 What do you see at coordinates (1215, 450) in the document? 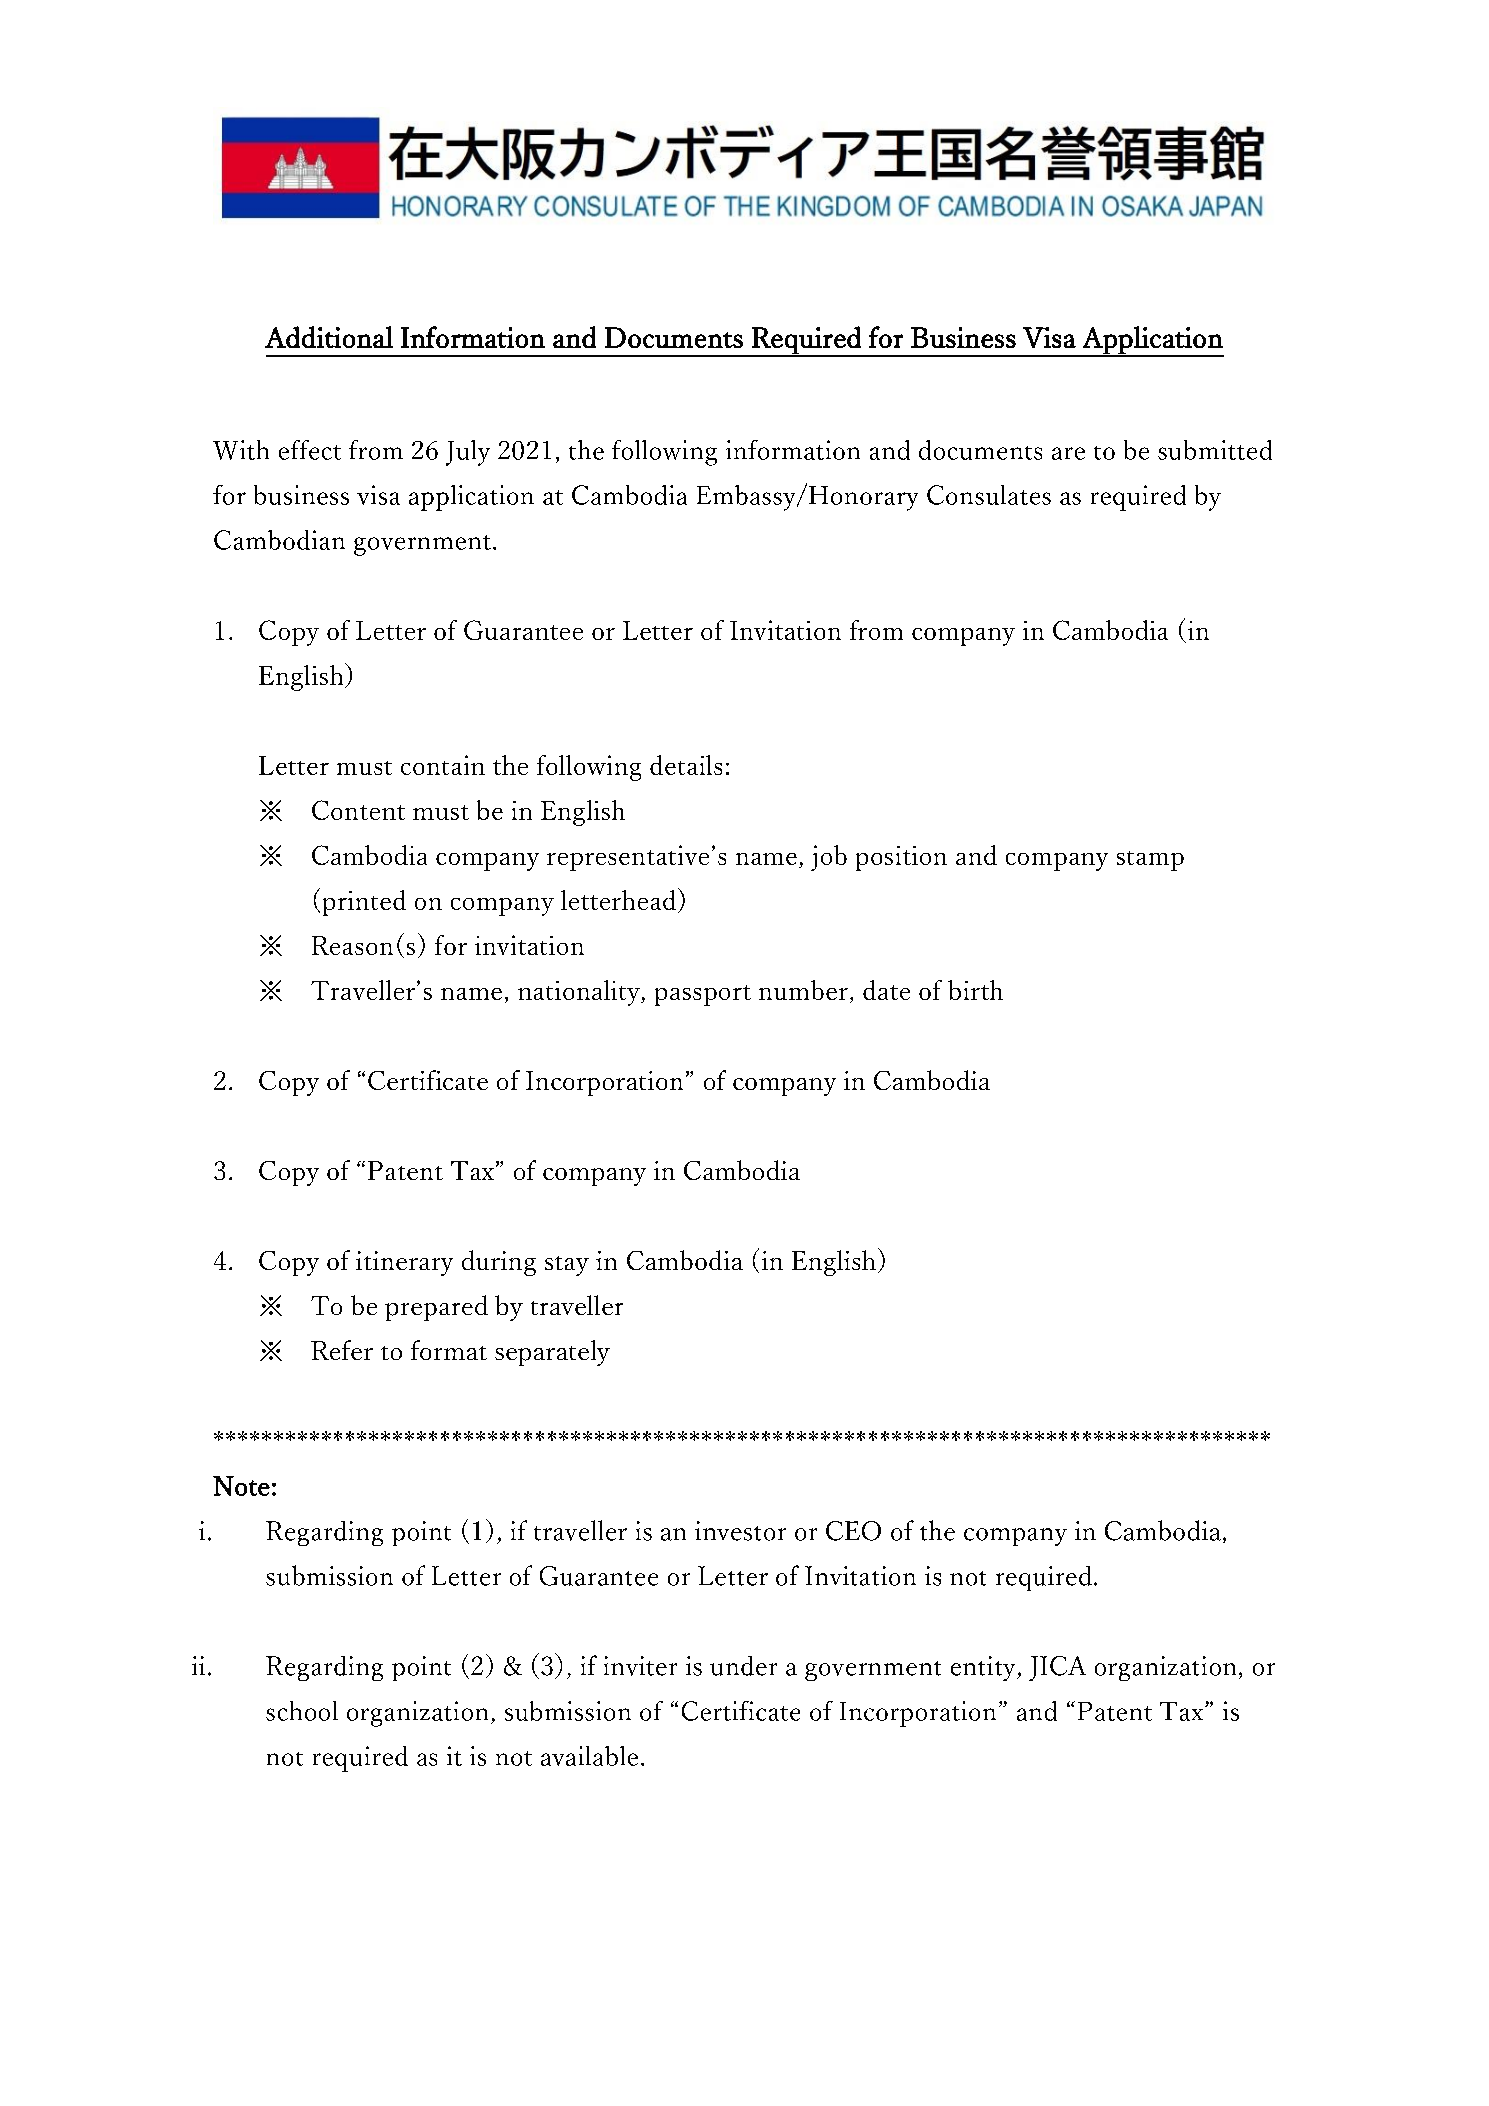
I see `submitted` at bounding box center [1215, 450].
